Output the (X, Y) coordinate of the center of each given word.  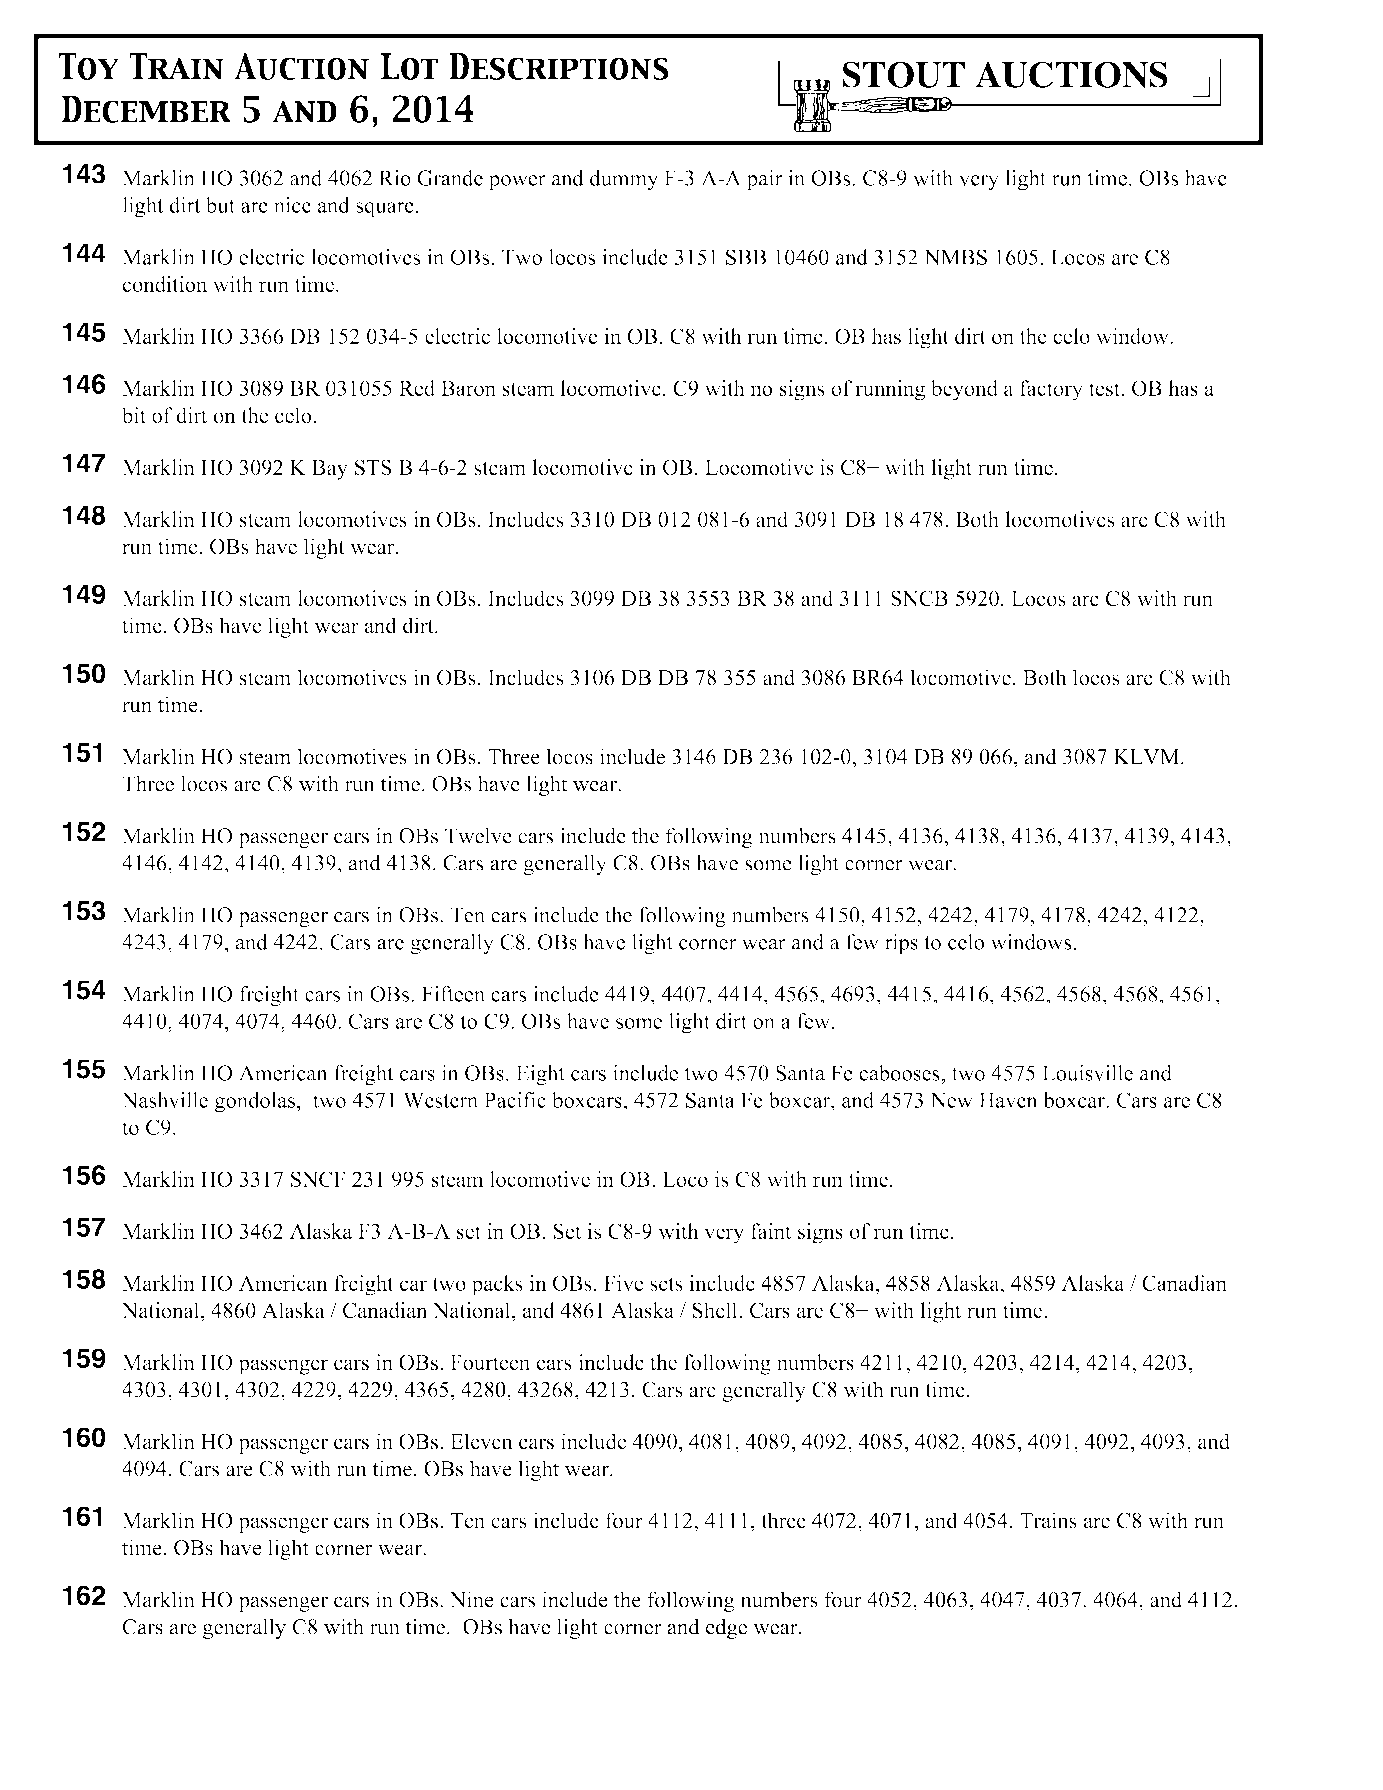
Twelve (478, 835)
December (146, 109)
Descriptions (559, 66)
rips (901, 944)
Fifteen (453, 994)
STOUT (903, 74)
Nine (471, 1599)
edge (726, 1628)
